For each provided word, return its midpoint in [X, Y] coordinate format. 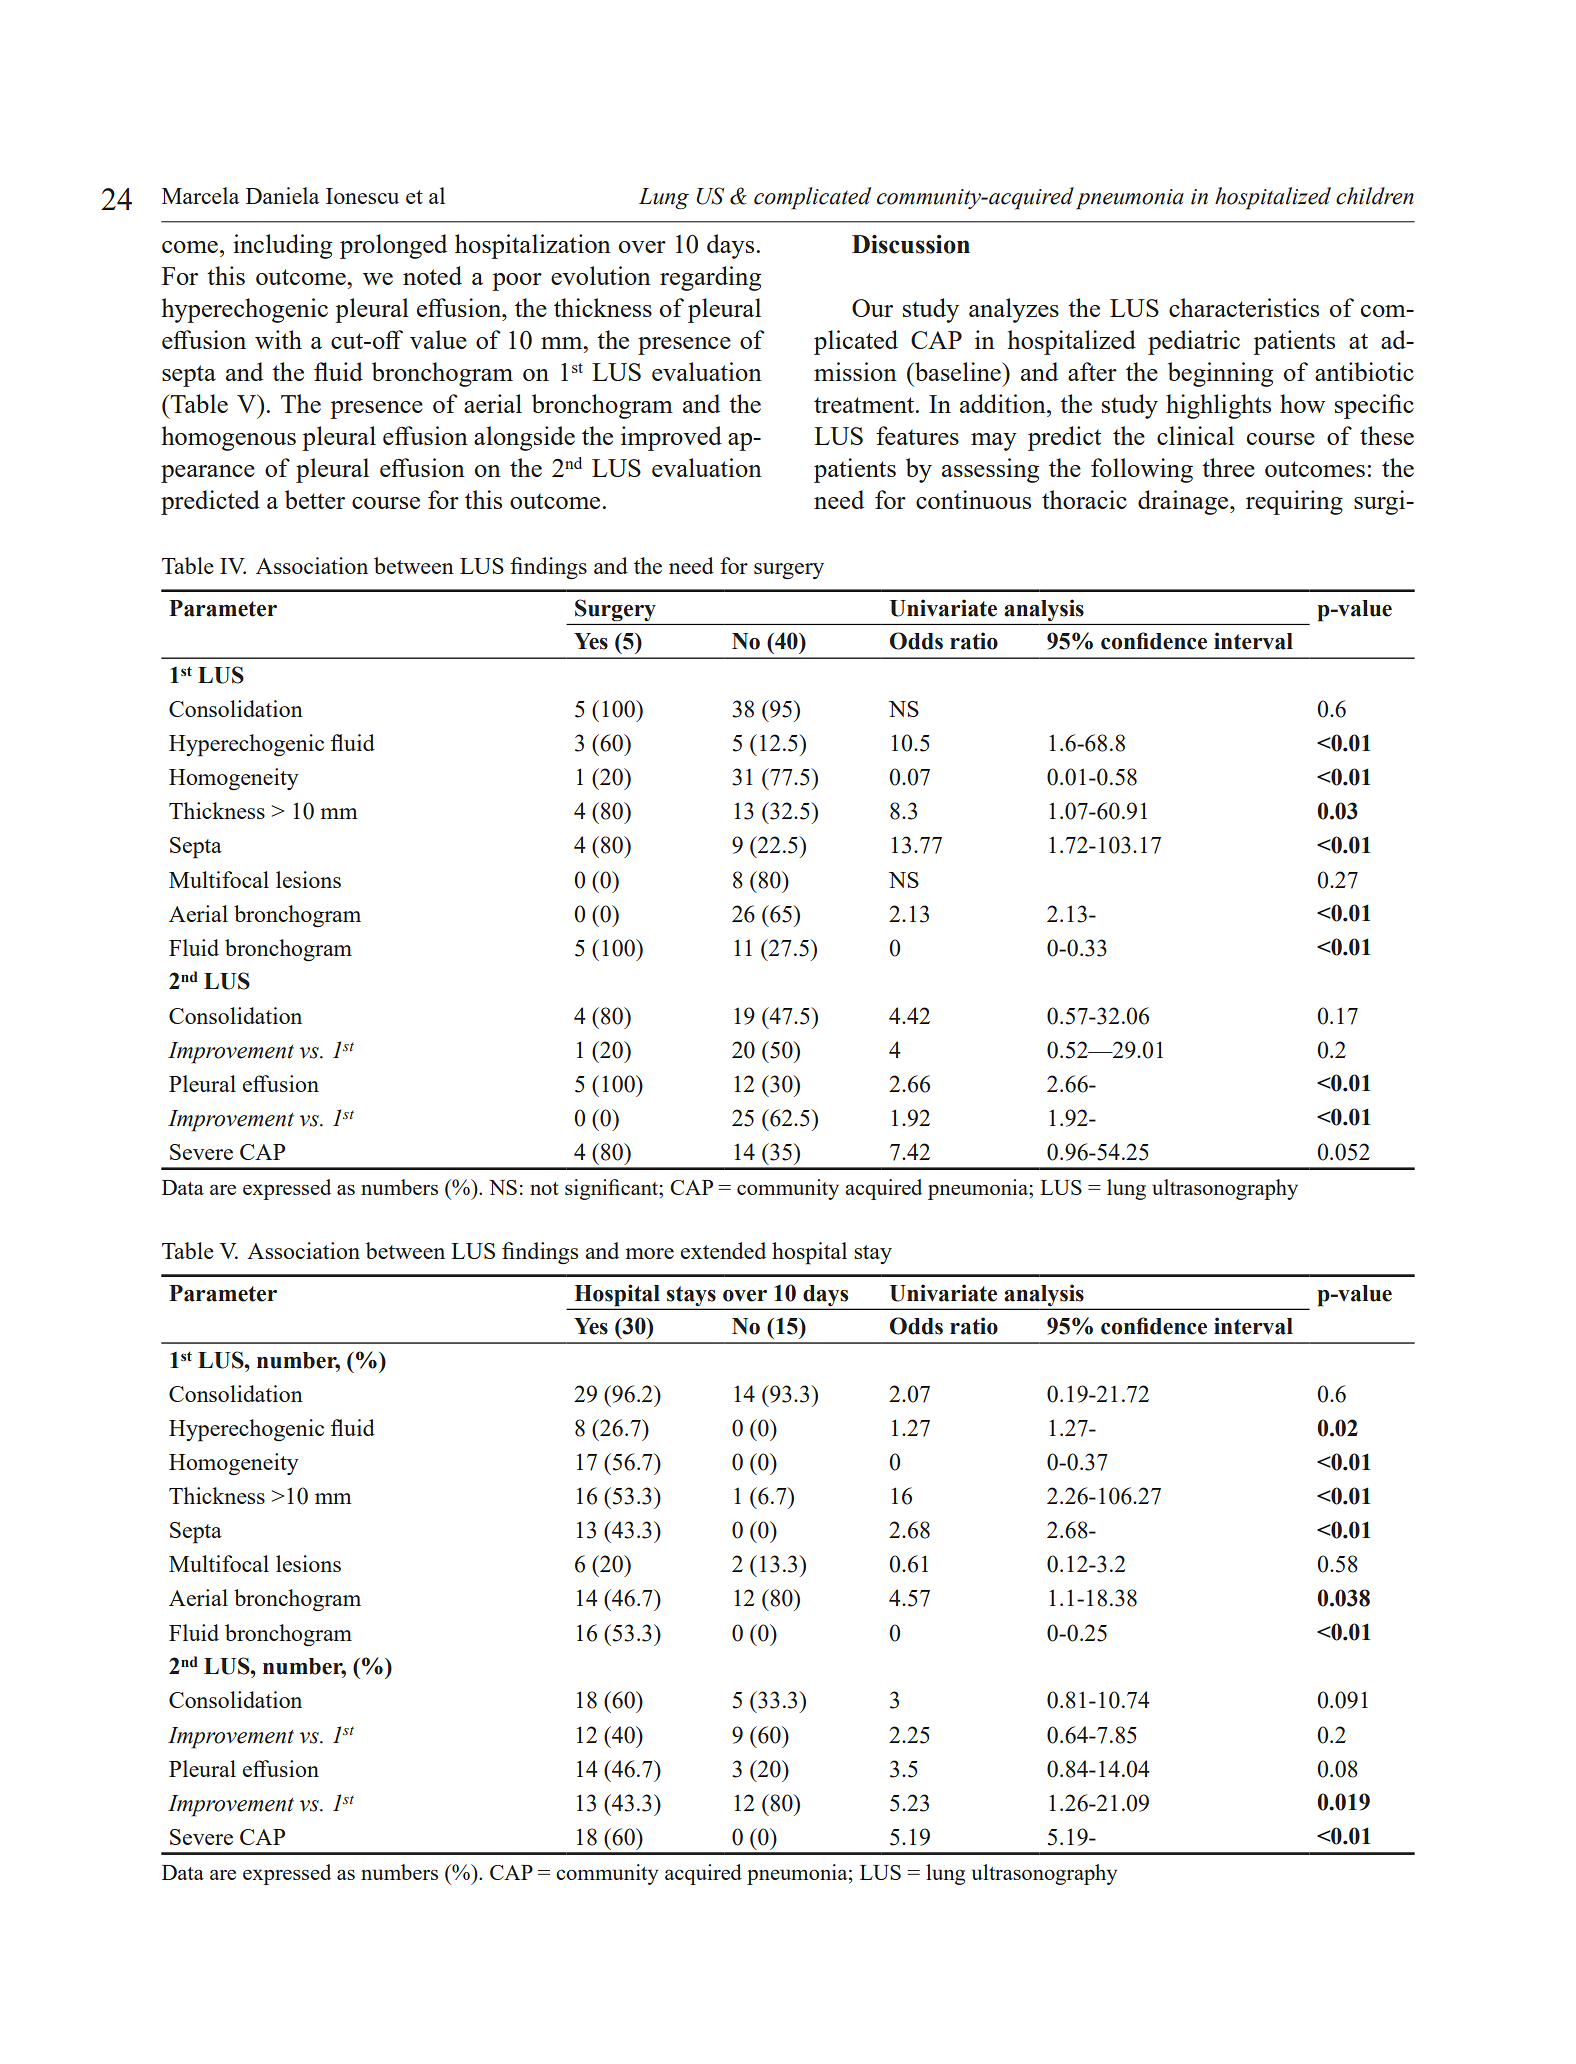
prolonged [393, 246]
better [315, 499]
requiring [1294, 502]
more [649, 1253]
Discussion [911, 244]
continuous [973, 499]
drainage [1184, 502]
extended [723, 1250]
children [1375, 196]
